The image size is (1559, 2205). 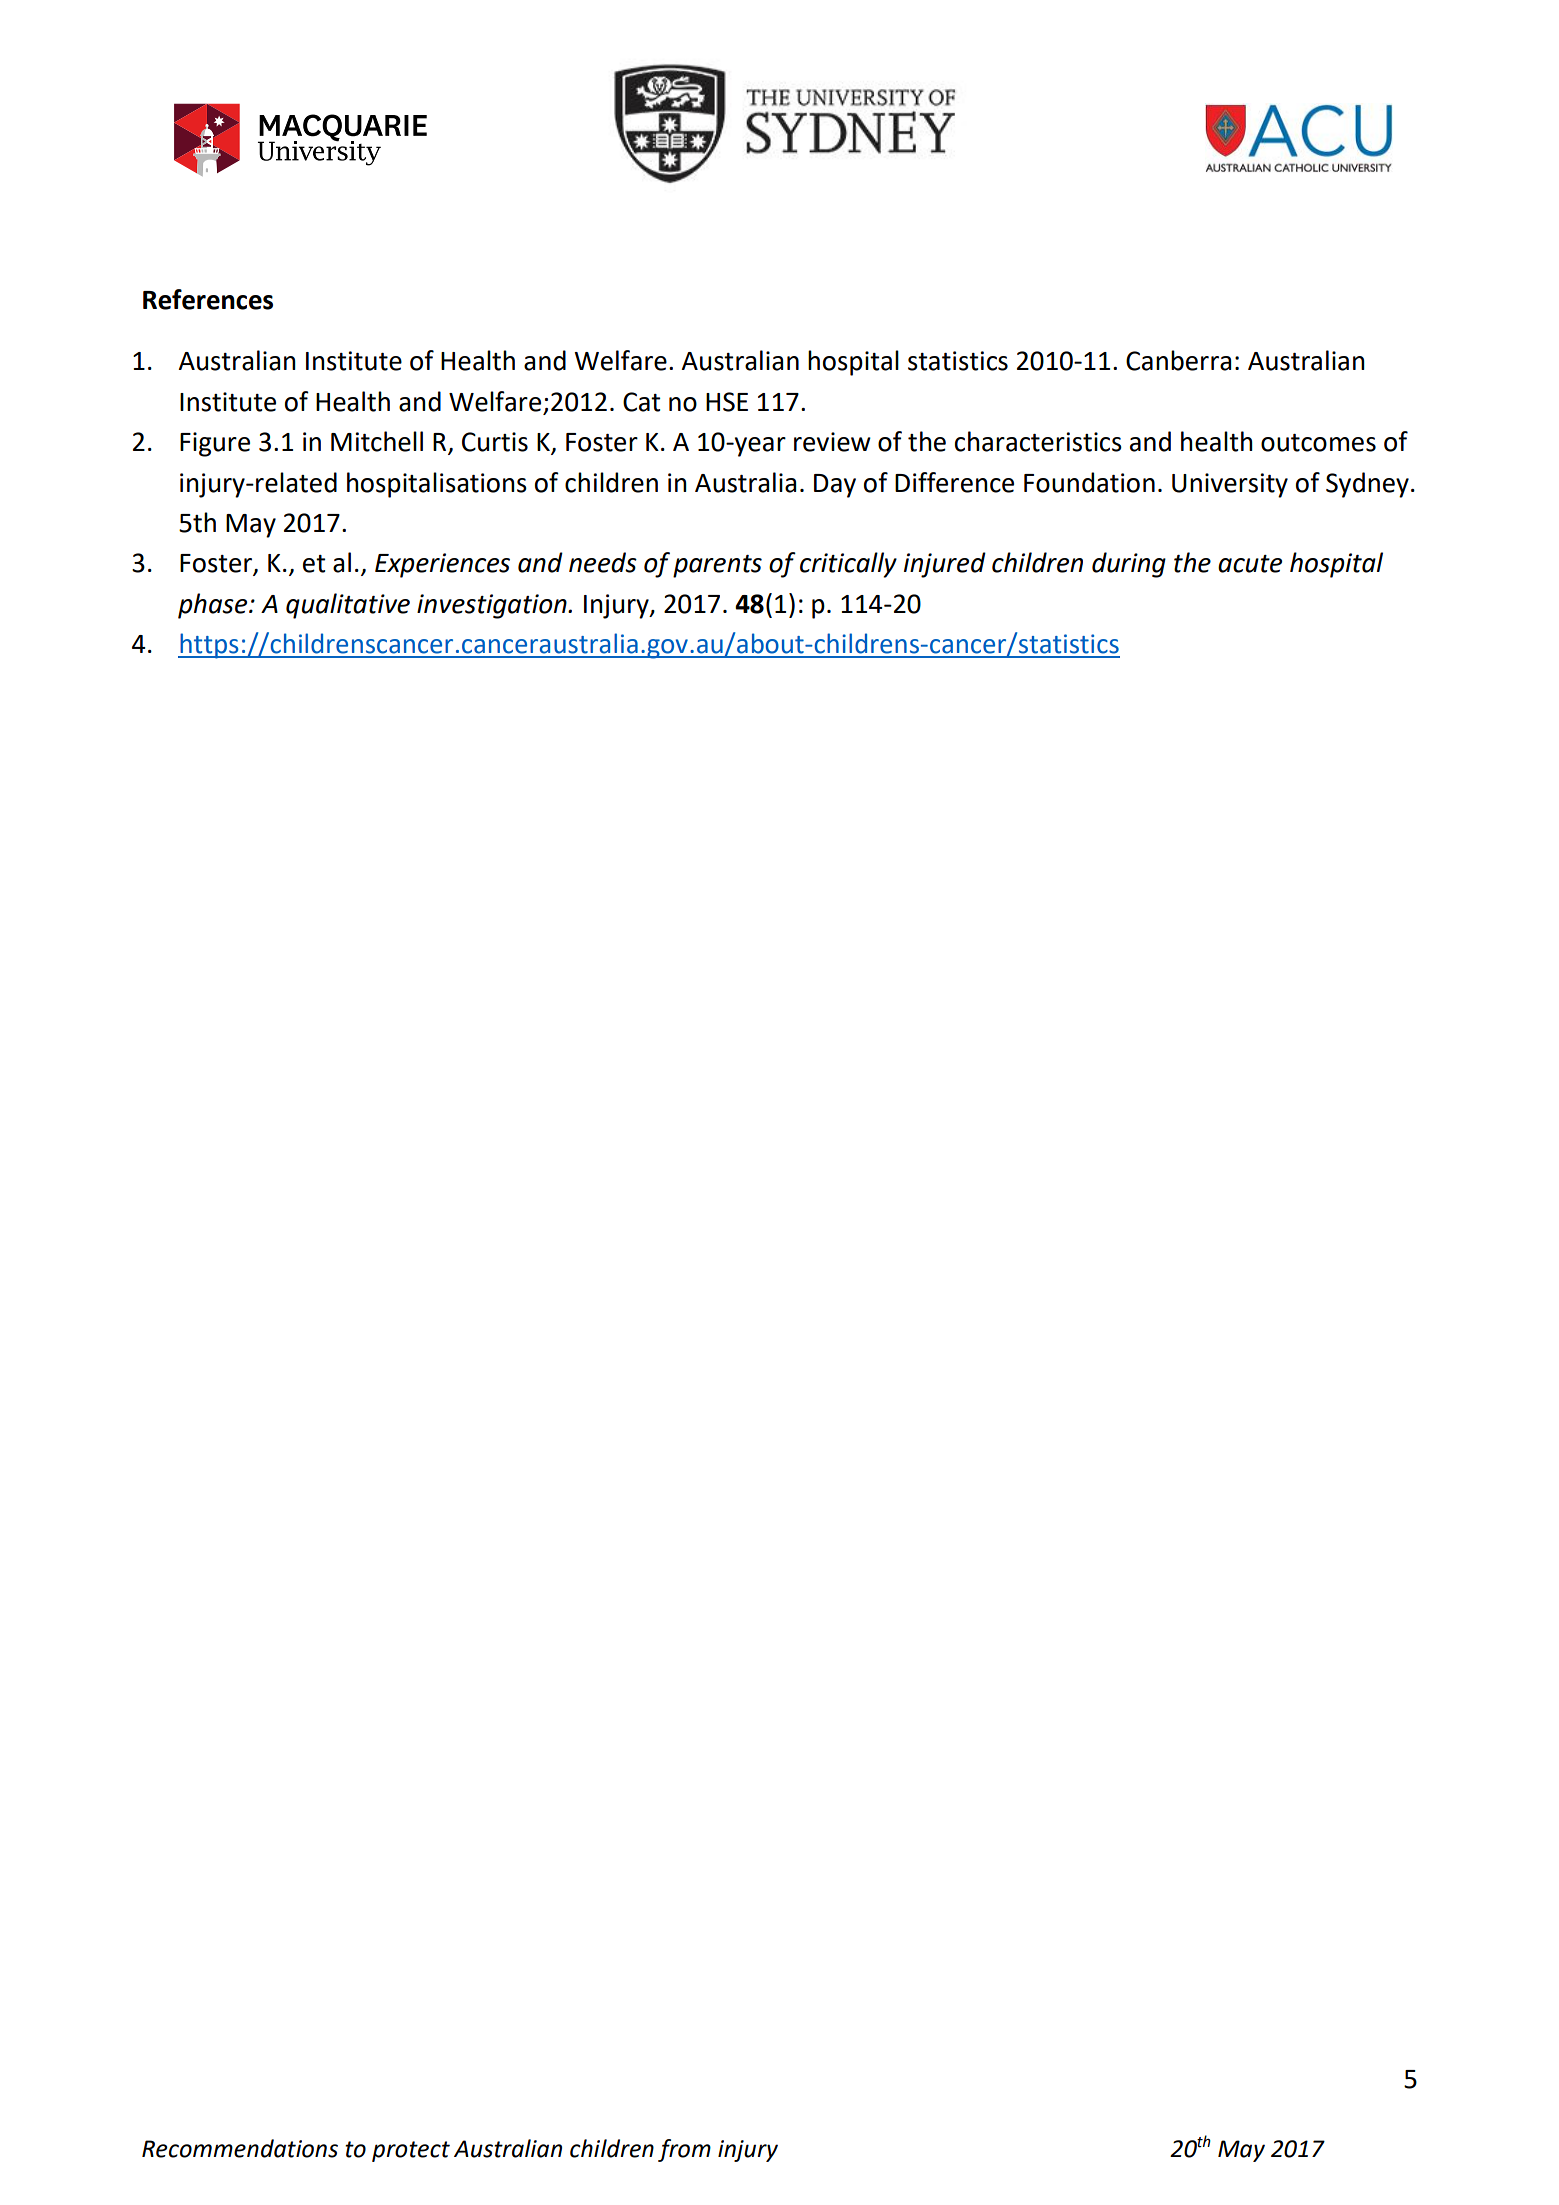 I want to click on injured, so click(x=945, y=565).
